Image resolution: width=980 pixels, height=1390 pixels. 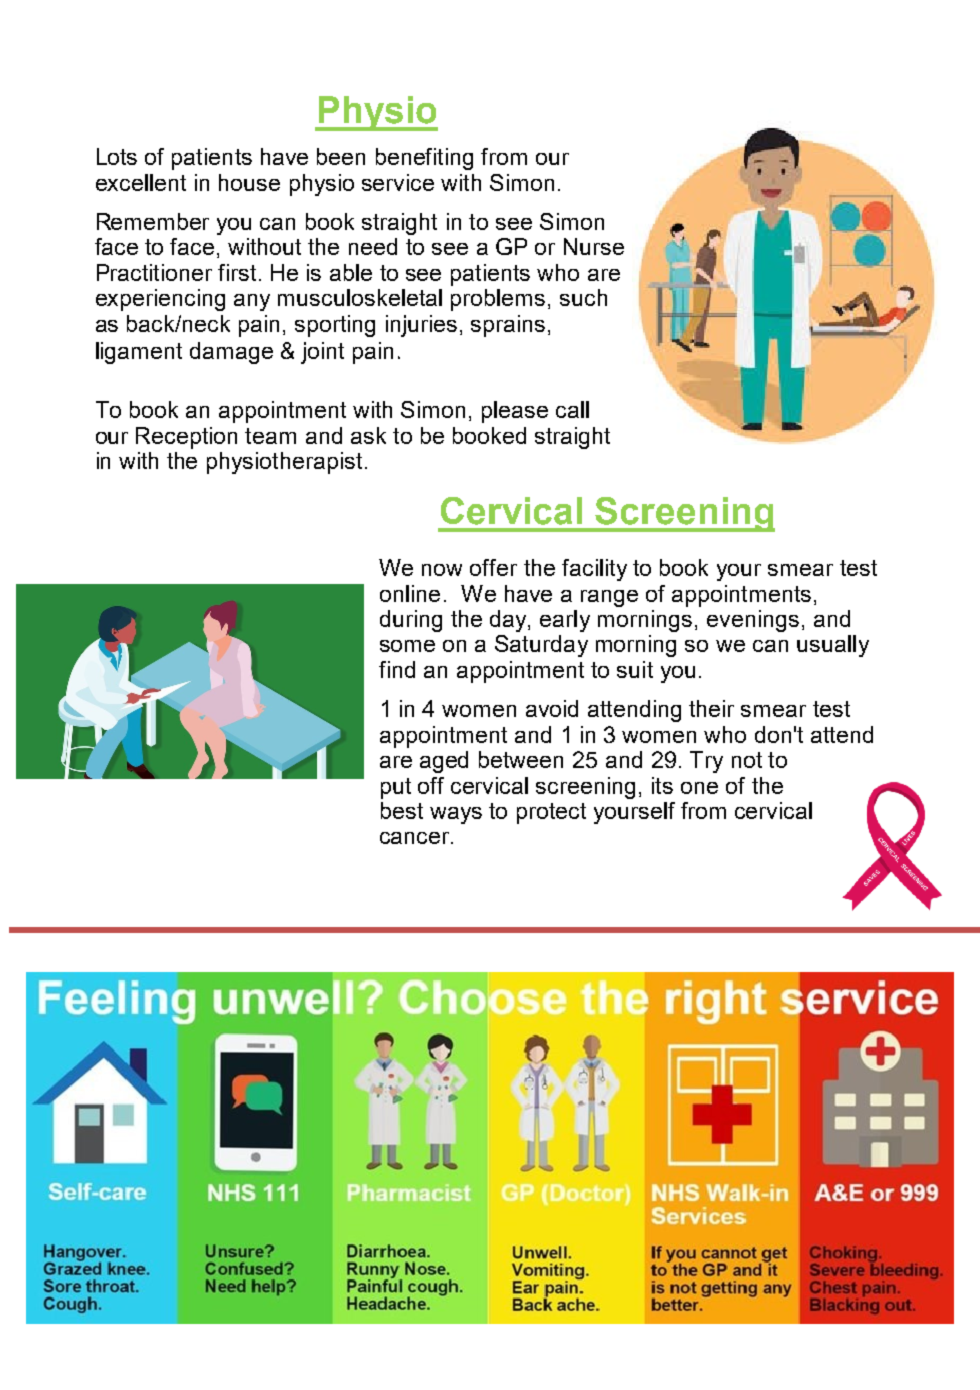 I want to click on facility, so click(x=594, y=570).
